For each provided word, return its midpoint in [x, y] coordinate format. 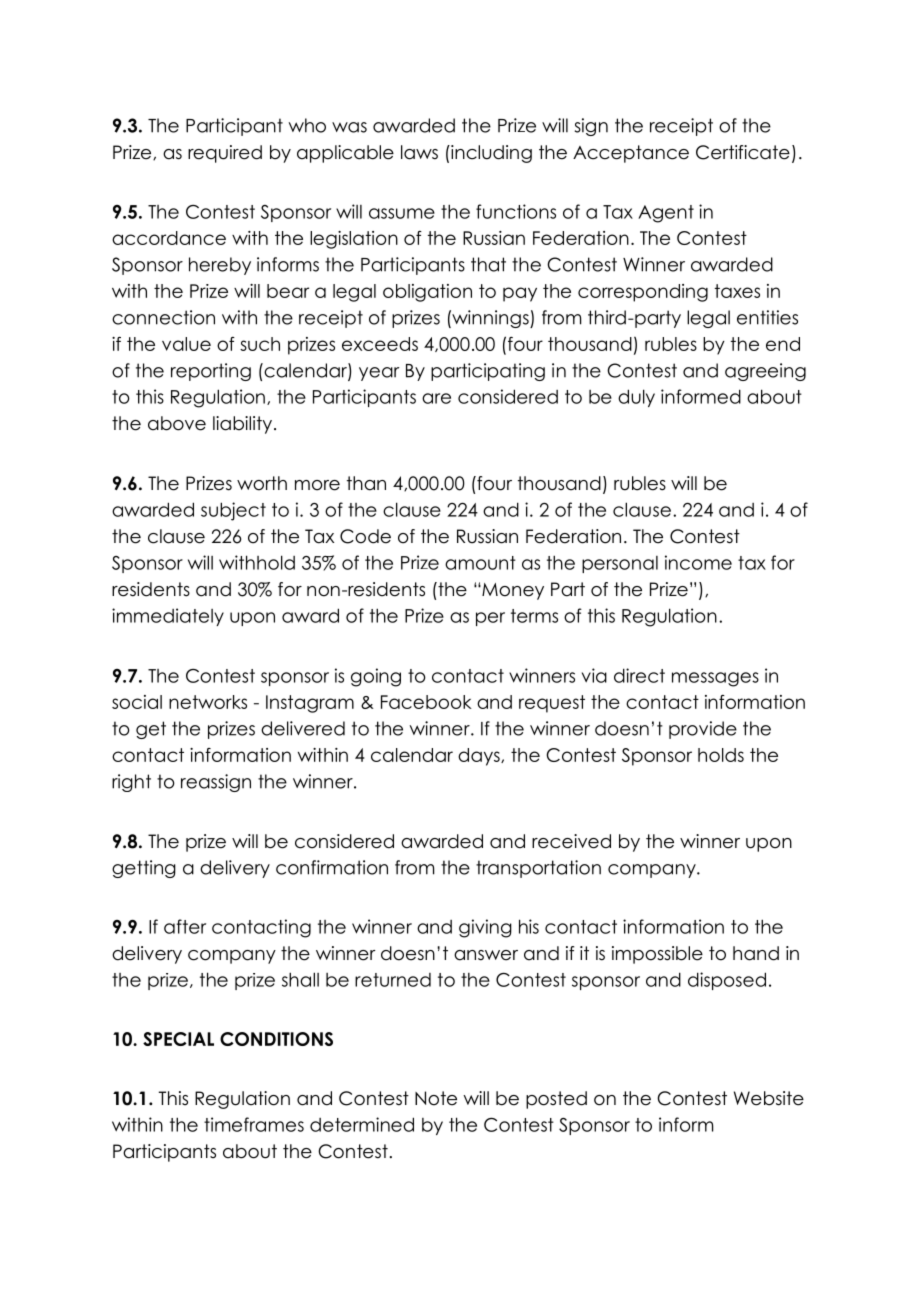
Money [512, 591]
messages [715, 679]
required [225, 154]
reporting [211, 372]
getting [144, 869]
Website [769, 1098]
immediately [168, 617]
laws [419, 152]
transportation [538, 869]
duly [636, 398]
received [571, 841]
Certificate [743, 152]
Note [436, 1098]
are [436, 398]
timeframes [254, 1124]
